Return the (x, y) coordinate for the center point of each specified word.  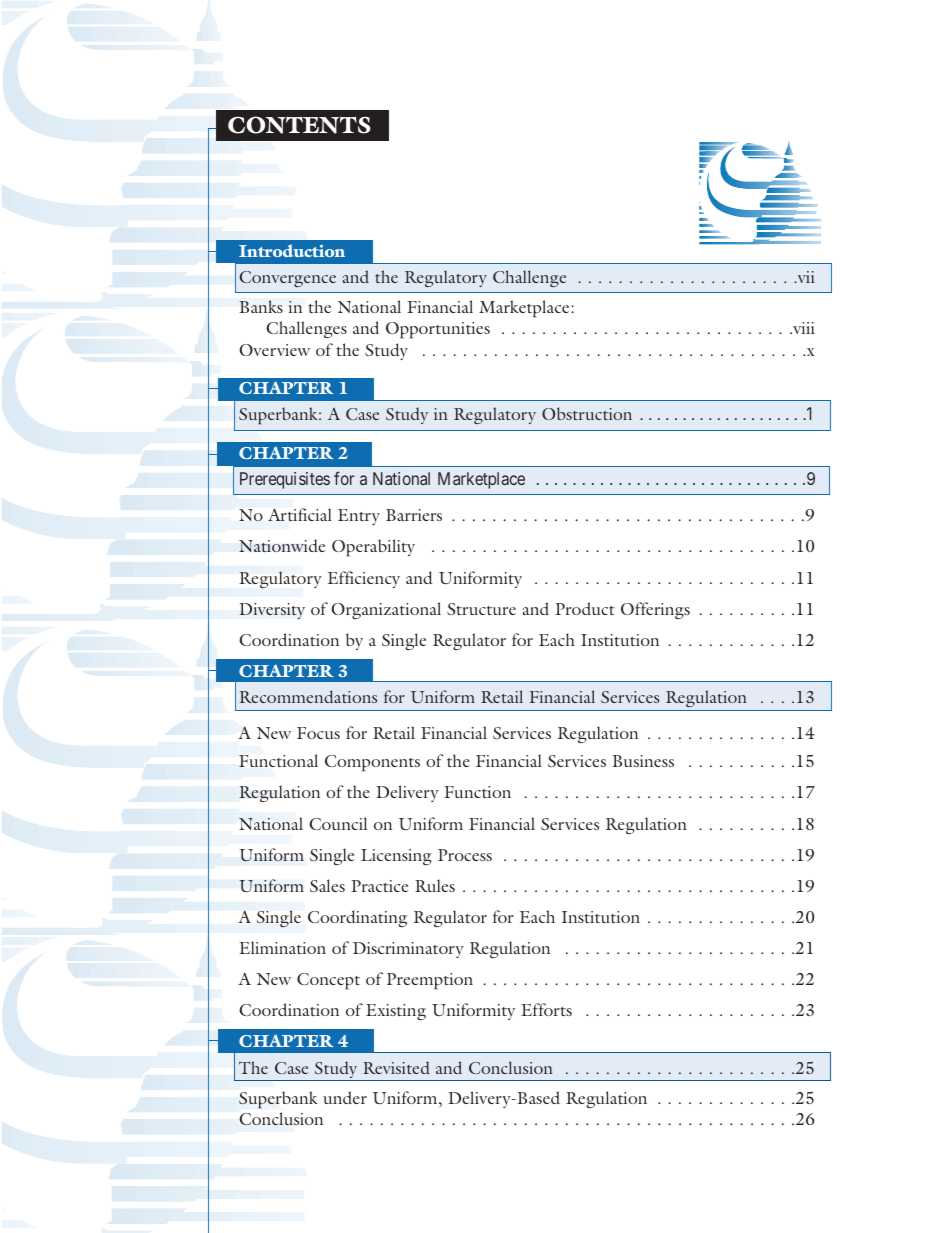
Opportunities (438, 330)
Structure (481, 609)
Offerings (655, 610)
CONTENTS (299, 125)
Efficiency (364, 579)
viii (803, 328)
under (345, 1097)
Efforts (546, 1009)
